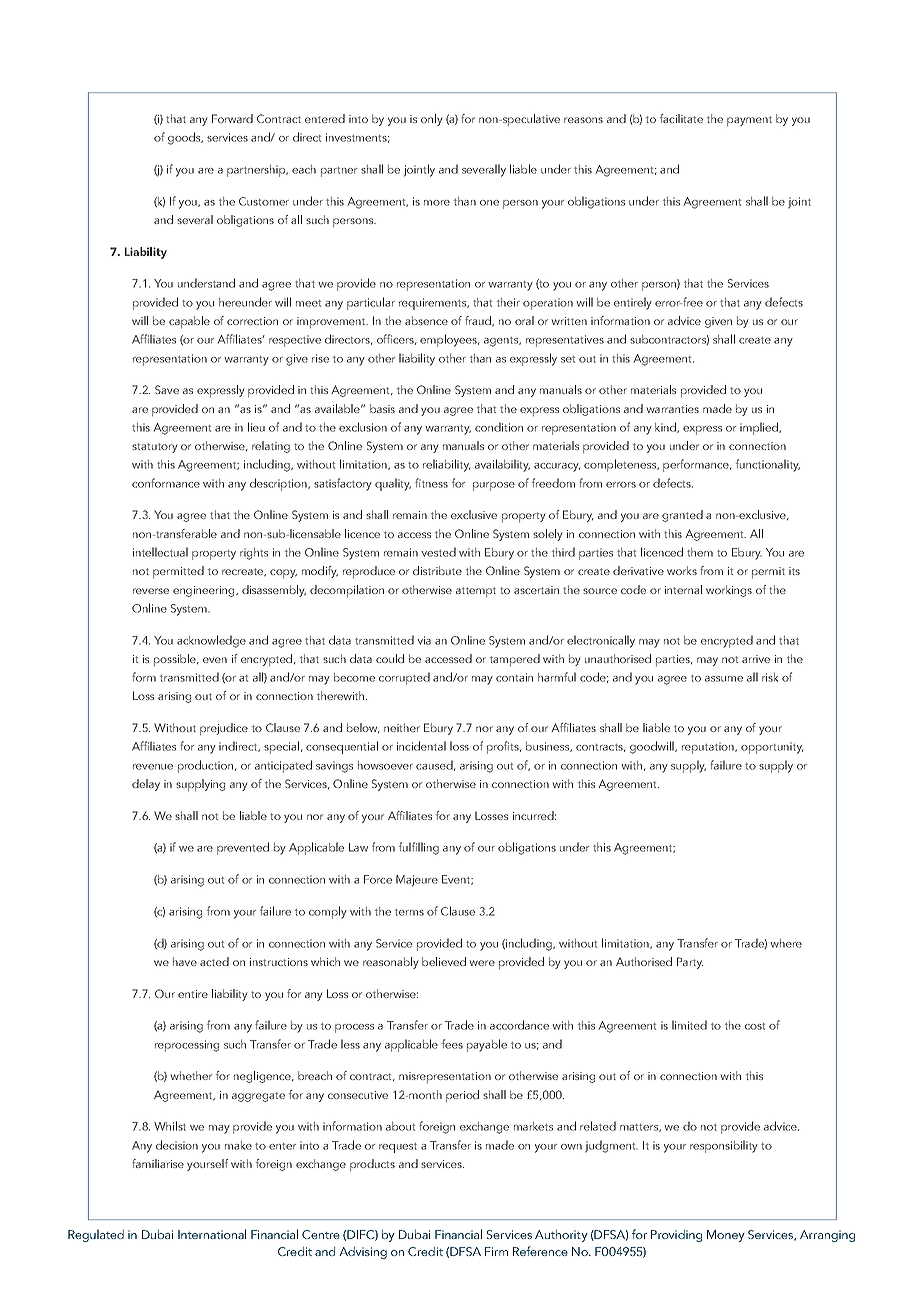  I want to click on only, so click(432, 120).
